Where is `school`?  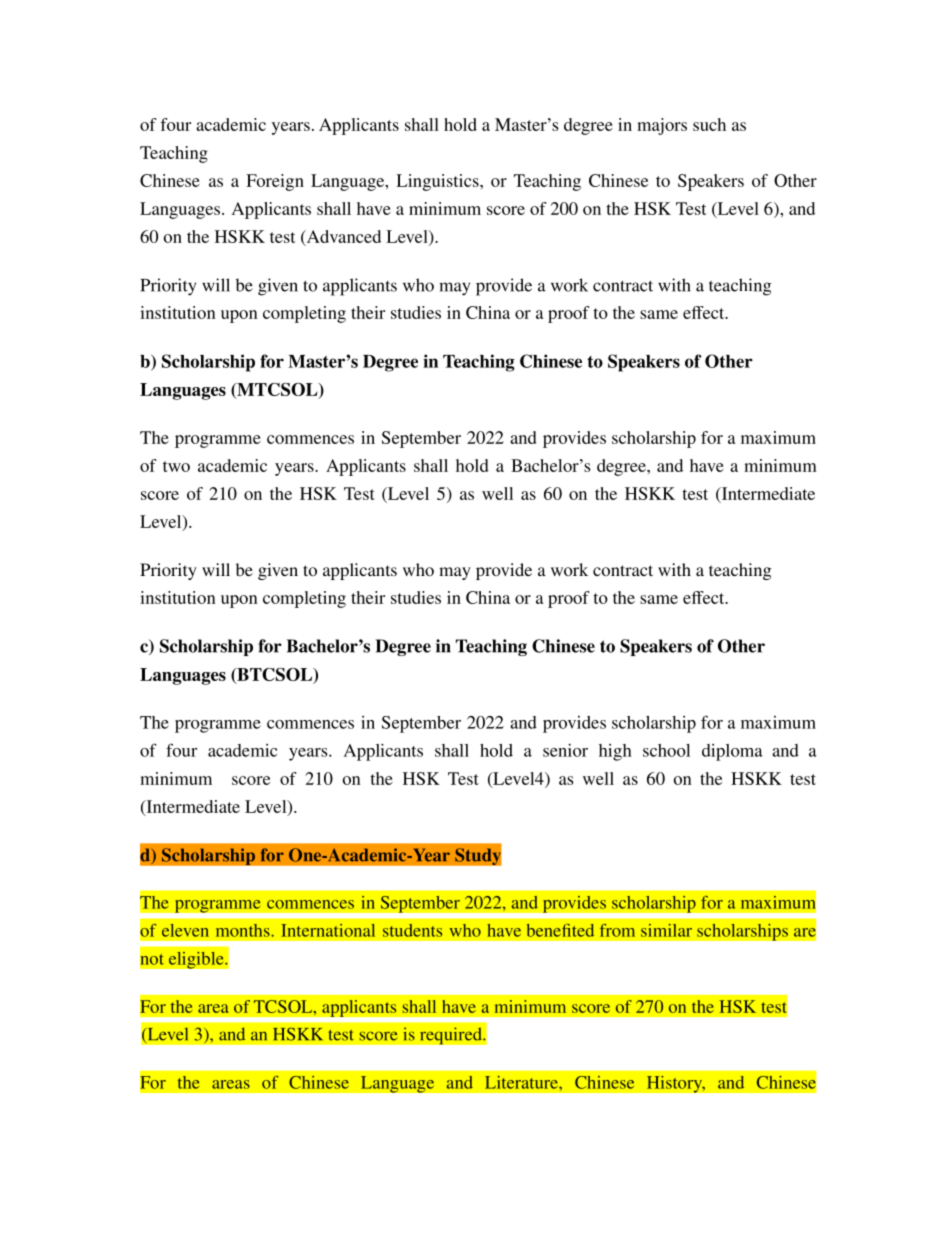 school is located at coordinates (666, 750).
